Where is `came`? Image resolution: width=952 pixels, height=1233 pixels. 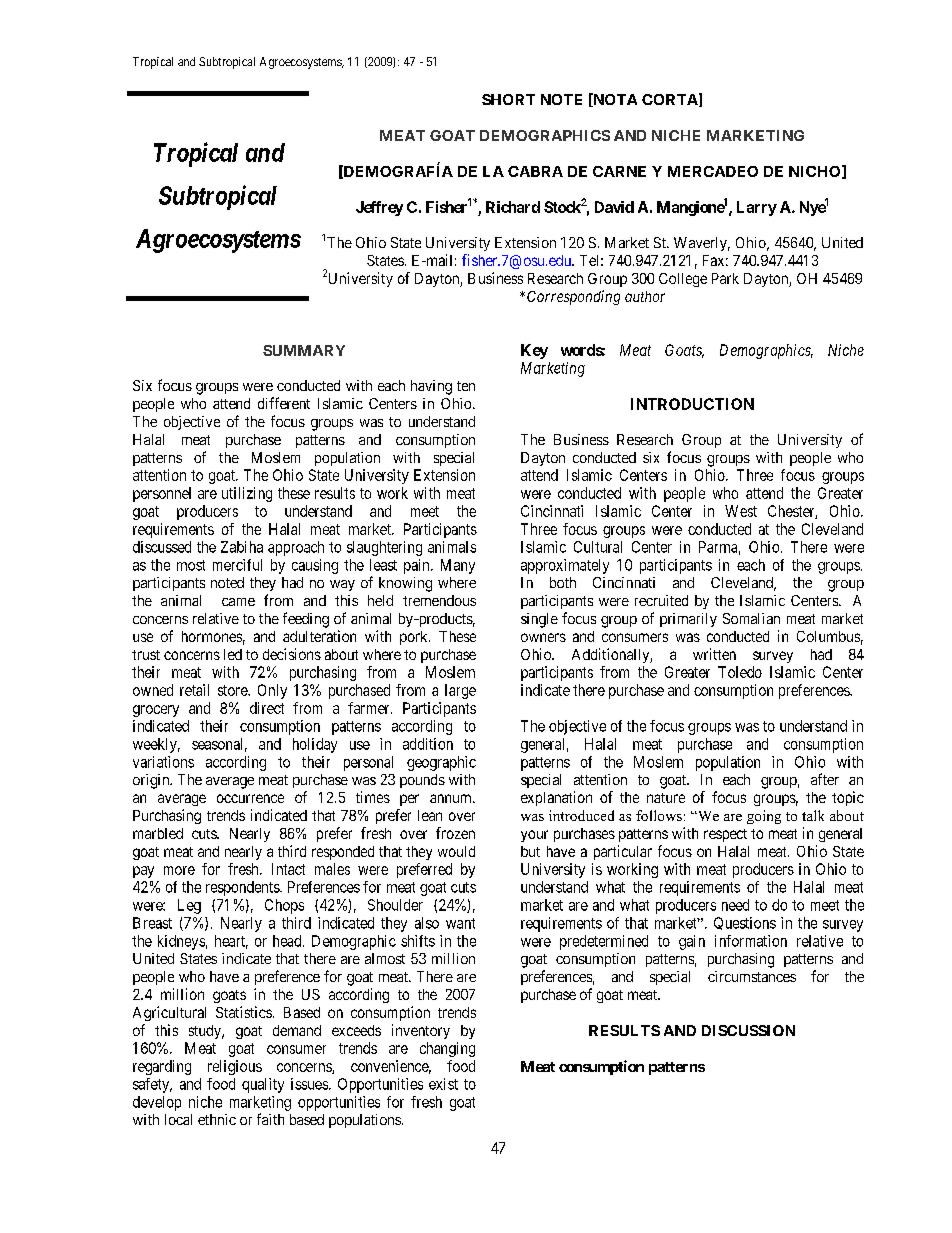 came is located at coordinates (238, 602).
